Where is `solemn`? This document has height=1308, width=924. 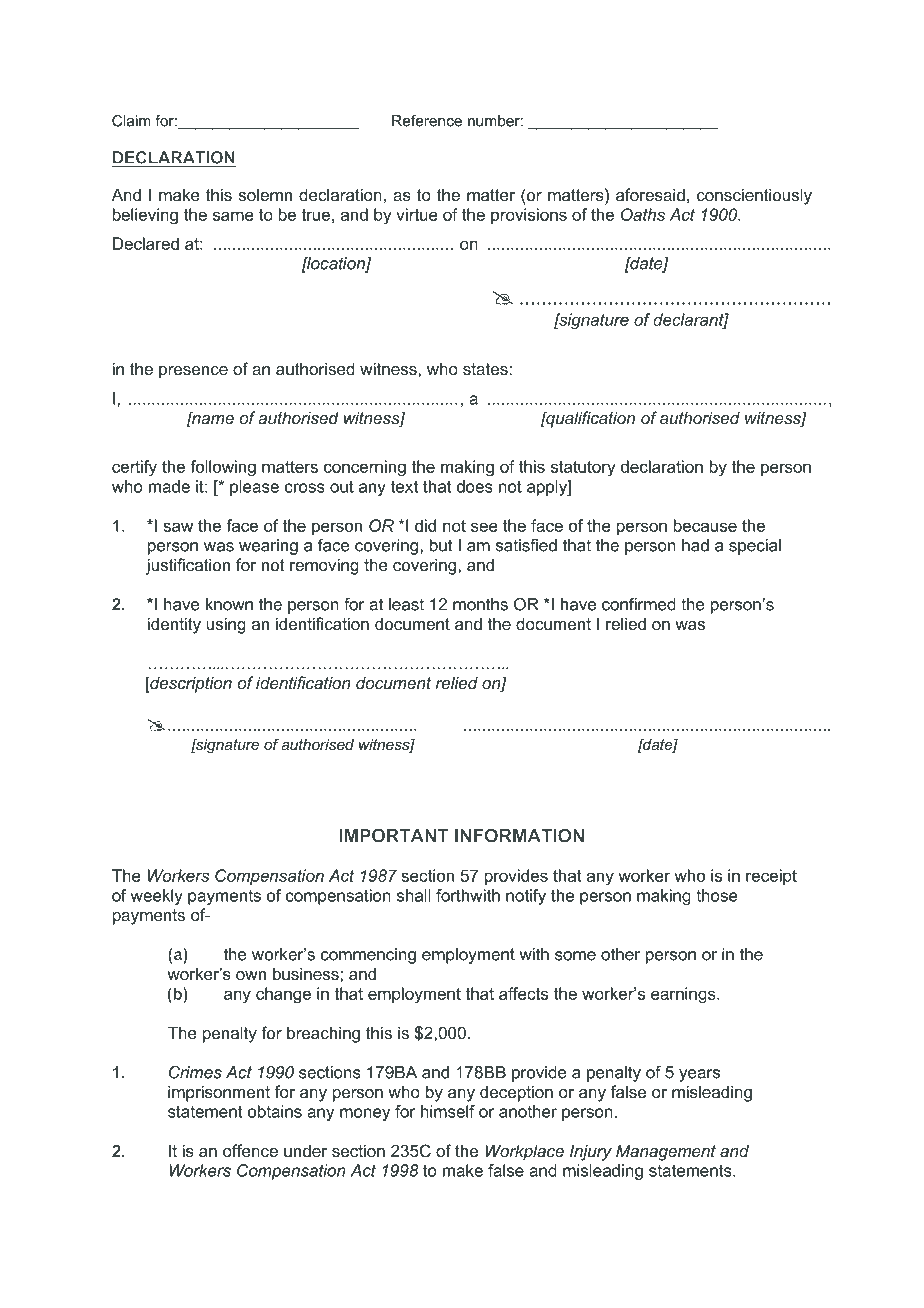 solemn is located at coordinates (265, 194).
